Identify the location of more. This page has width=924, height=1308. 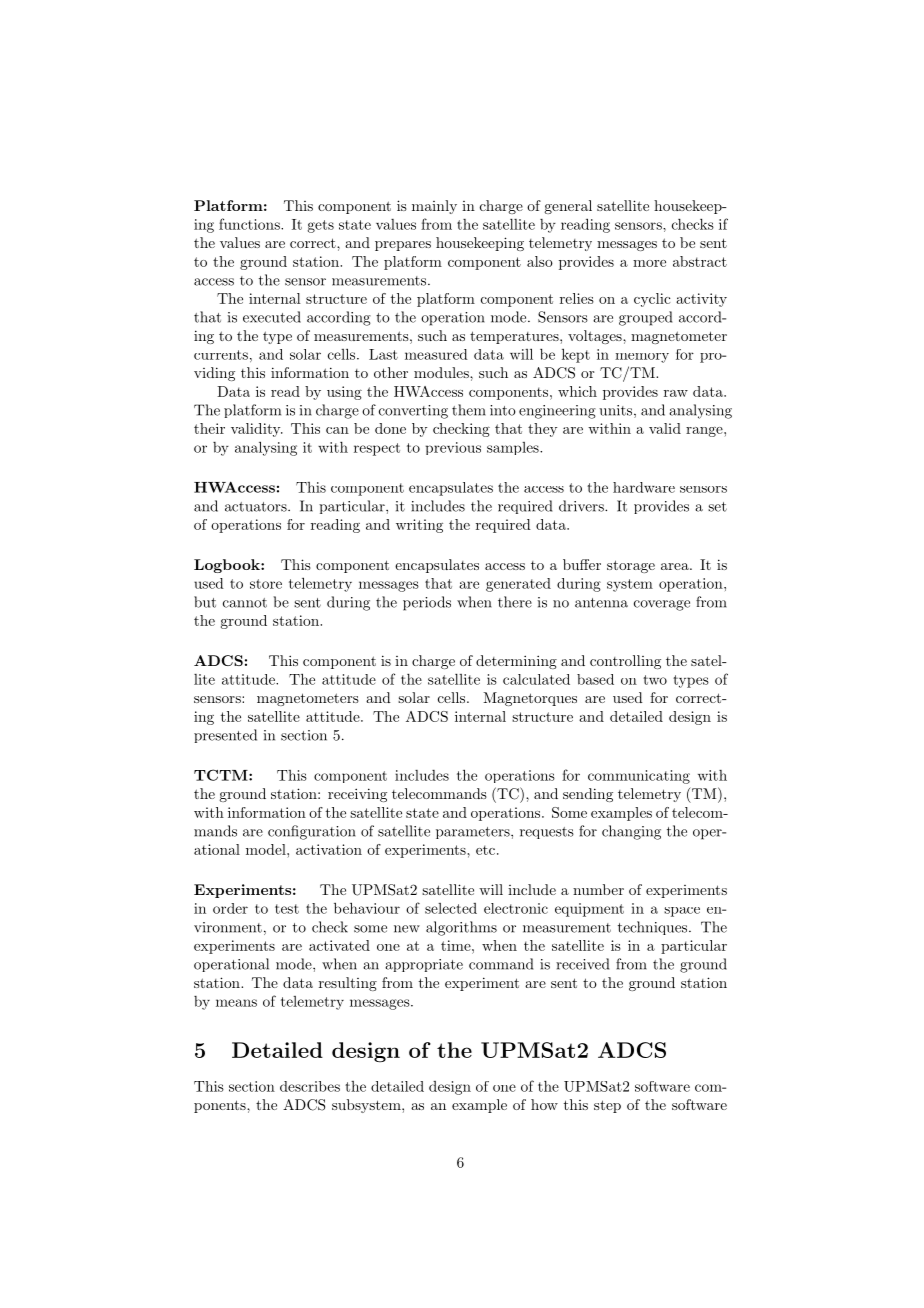
(649, 263).
